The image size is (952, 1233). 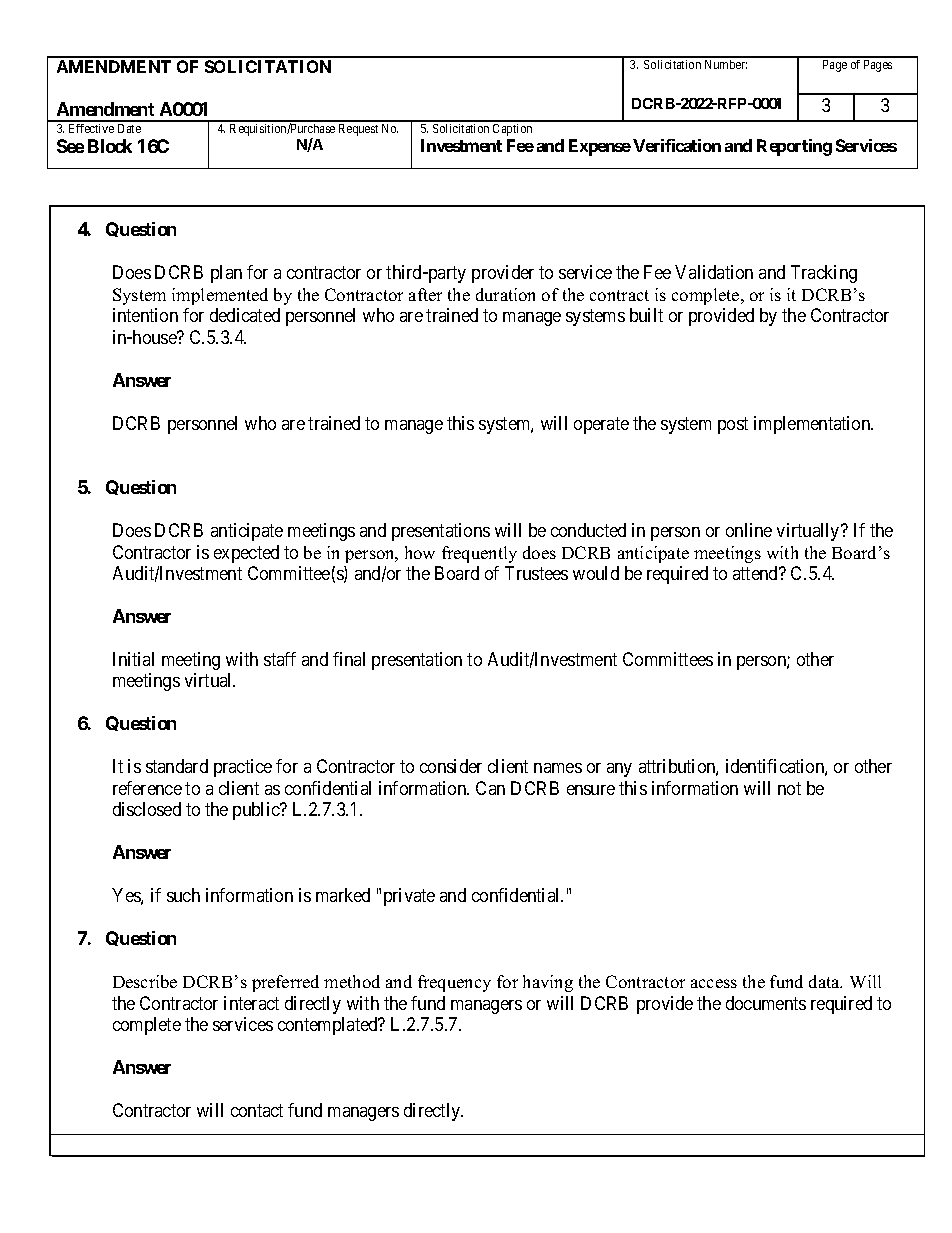 What do you see at coordinates (257, 1110) in the screenshot?
I see `contact` at bounding box center [257, 1110].
